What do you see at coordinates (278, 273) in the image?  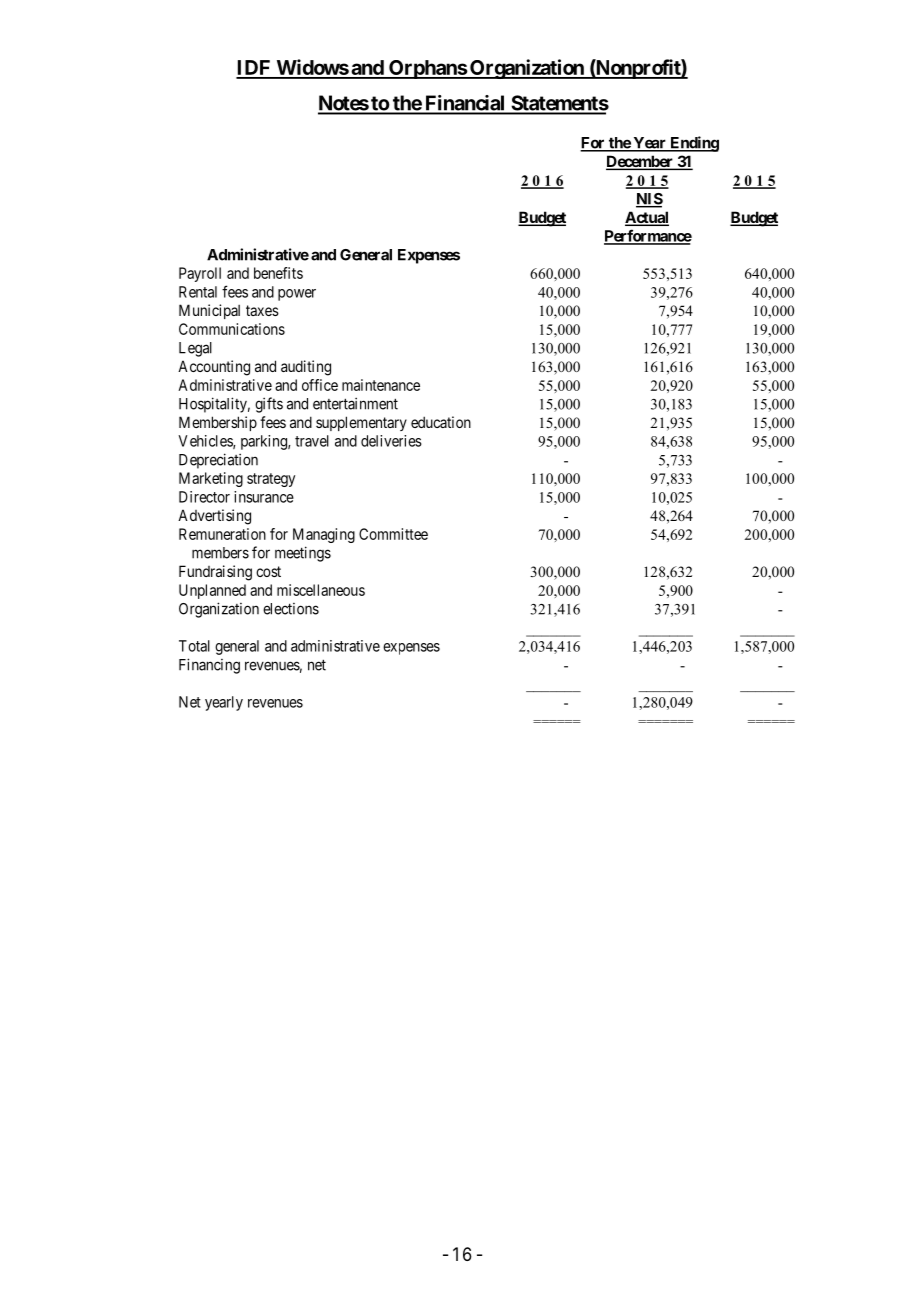 I see `benefits` at bounding box center [278, 273].
